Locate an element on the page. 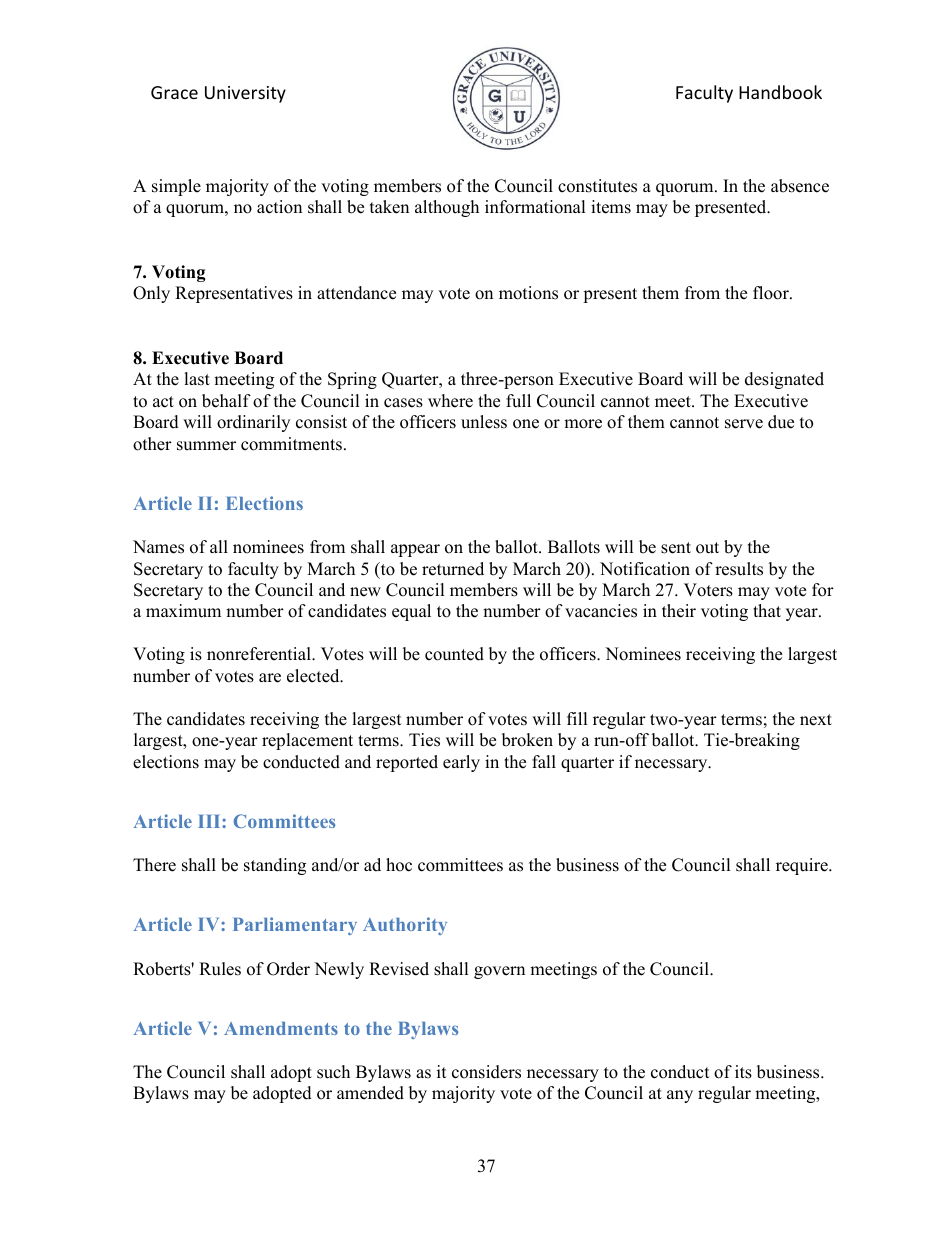  considers is located at coordinates (486, 1072).
